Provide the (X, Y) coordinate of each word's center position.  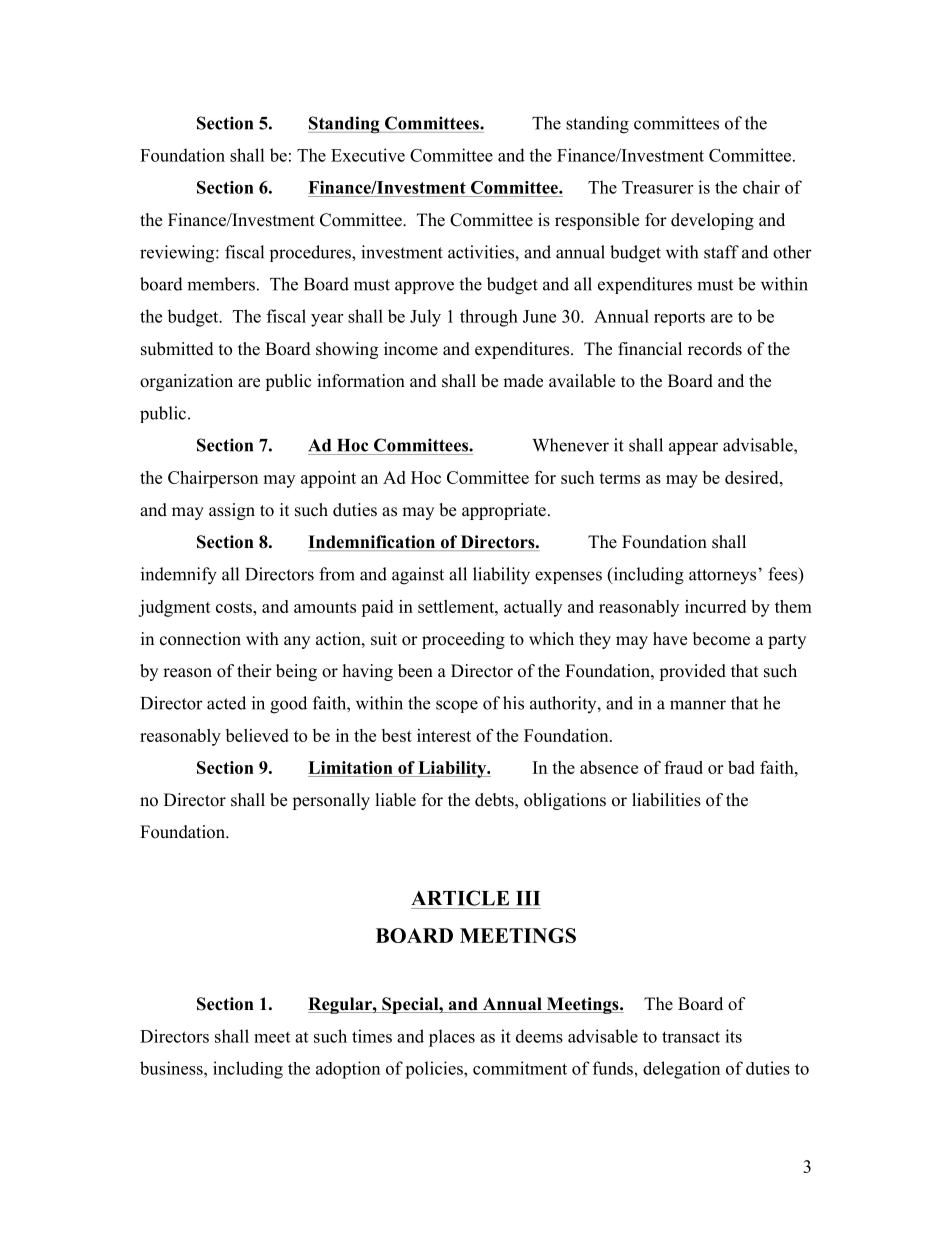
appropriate (504, 511)
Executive (368, 155)
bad (741, 767)
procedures (311, 253)
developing (712, 221)
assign (232, 511)
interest (444, 735)
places (452, 1038)
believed (257, 735)
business (172, 1068)
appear (693, 448)
